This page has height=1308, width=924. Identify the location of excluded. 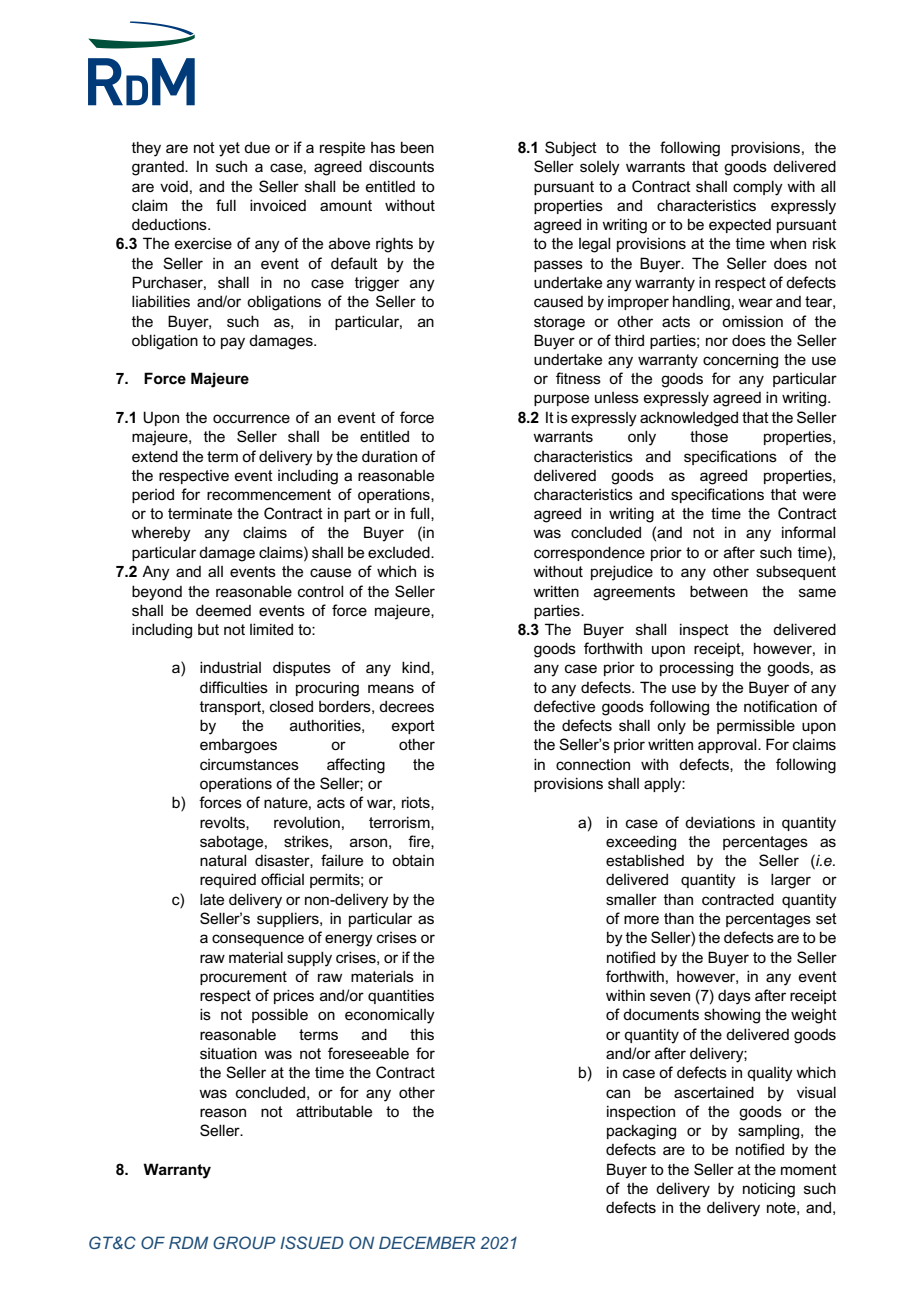
(400, 552).
